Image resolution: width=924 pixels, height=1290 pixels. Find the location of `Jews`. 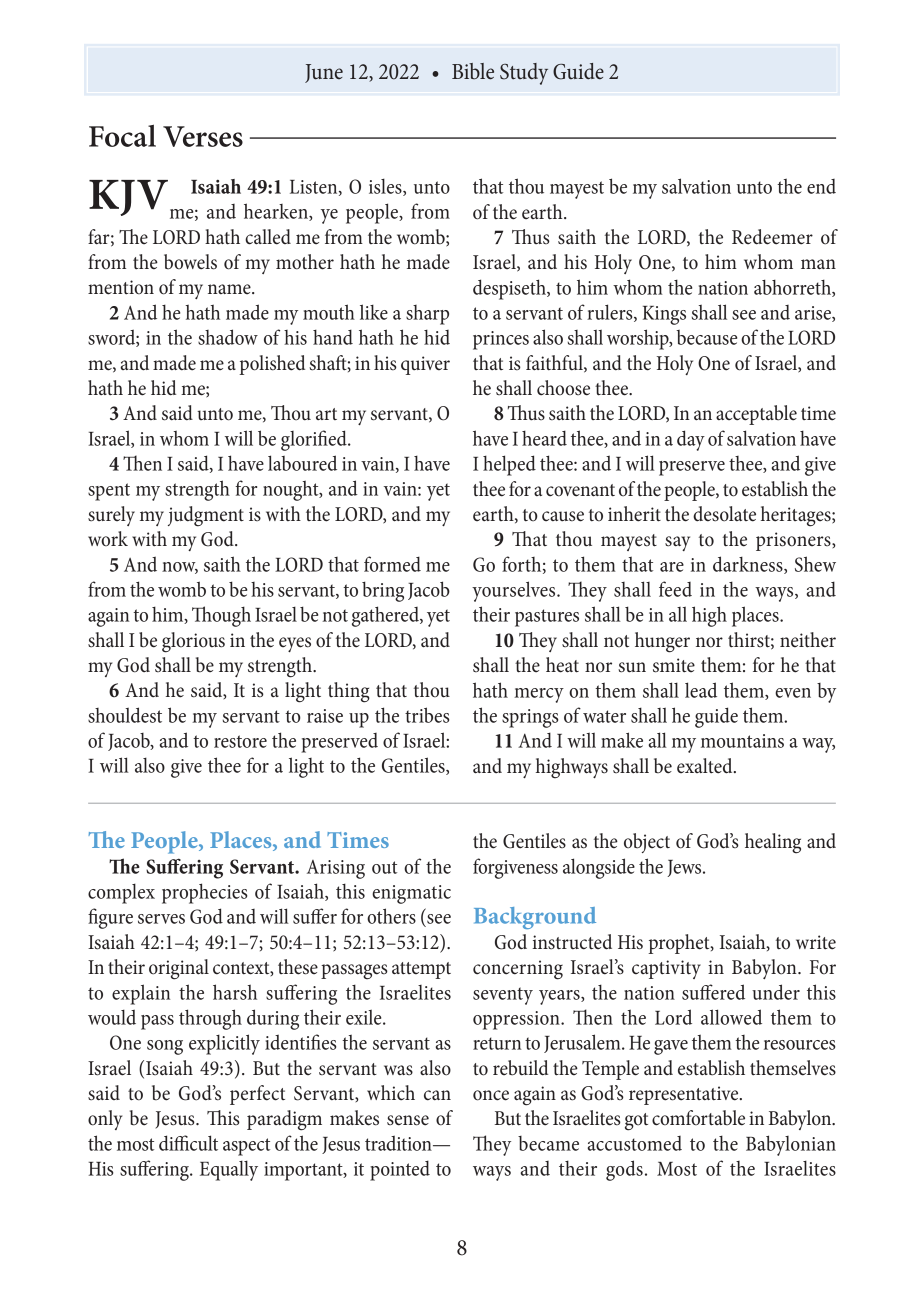

Jews is located at coordinates (685, 868).
